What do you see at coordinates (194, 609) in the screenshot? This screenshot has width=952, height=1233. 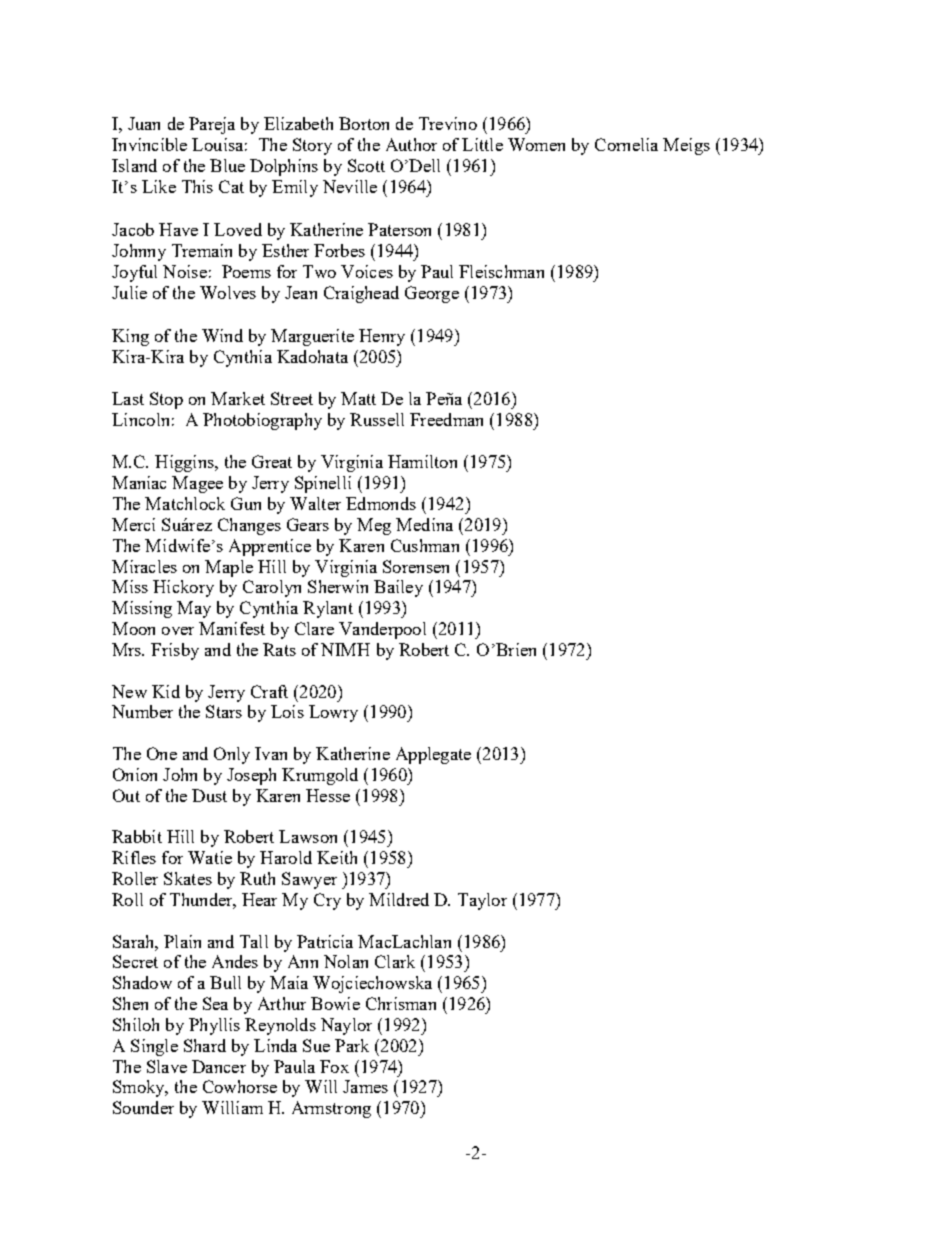 I see `May` at bounding box center [194, 609].
